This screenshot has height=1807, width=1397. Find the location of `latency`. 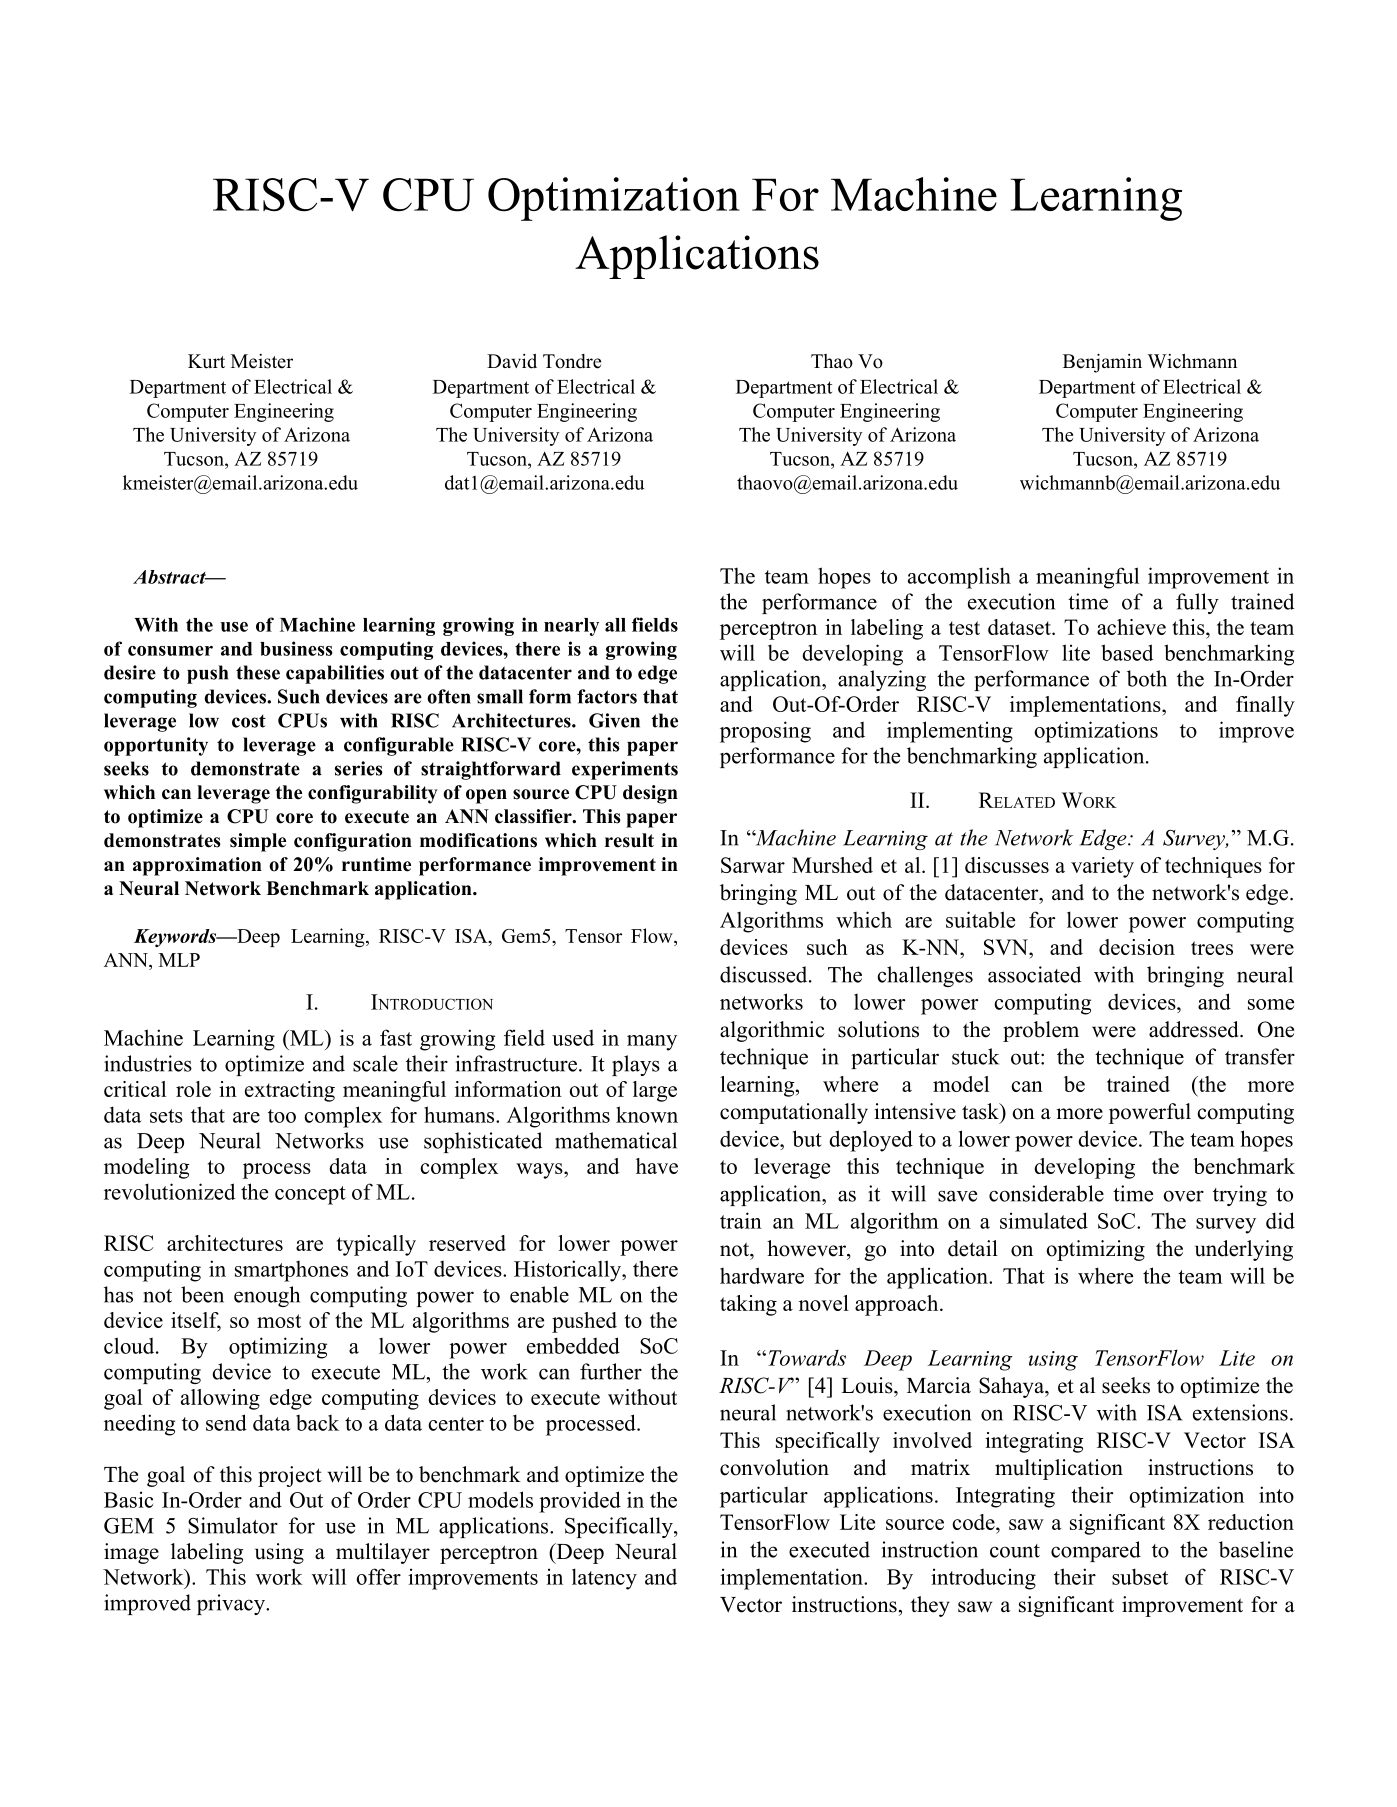

latency is located at coordinates (604, 1579).
